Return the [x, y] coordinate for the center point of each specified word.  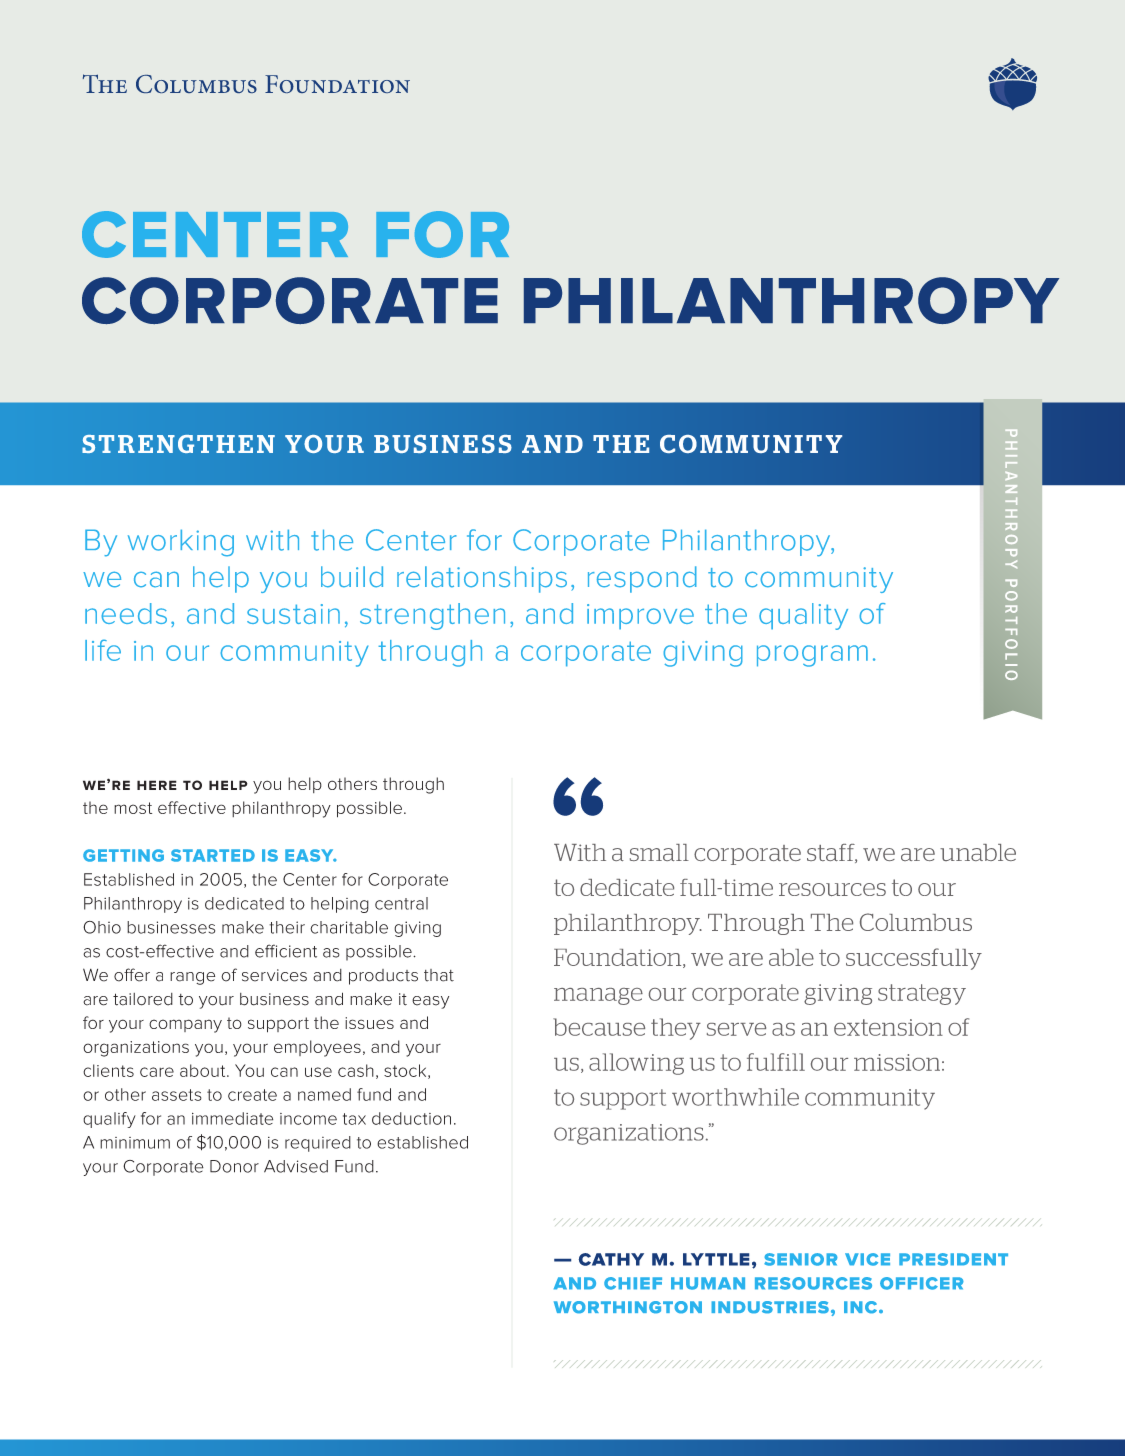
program [812, 656]
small [659, 852]
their [287, 927]
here [157, 785]
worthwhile [735, 1097]
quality [803, 616]
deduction [411, 1118]
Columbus [916, 922]
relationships [482, 579]
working [181, 543]
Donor [234, 1166]
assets [177, 1095]
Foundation [619, 958]
